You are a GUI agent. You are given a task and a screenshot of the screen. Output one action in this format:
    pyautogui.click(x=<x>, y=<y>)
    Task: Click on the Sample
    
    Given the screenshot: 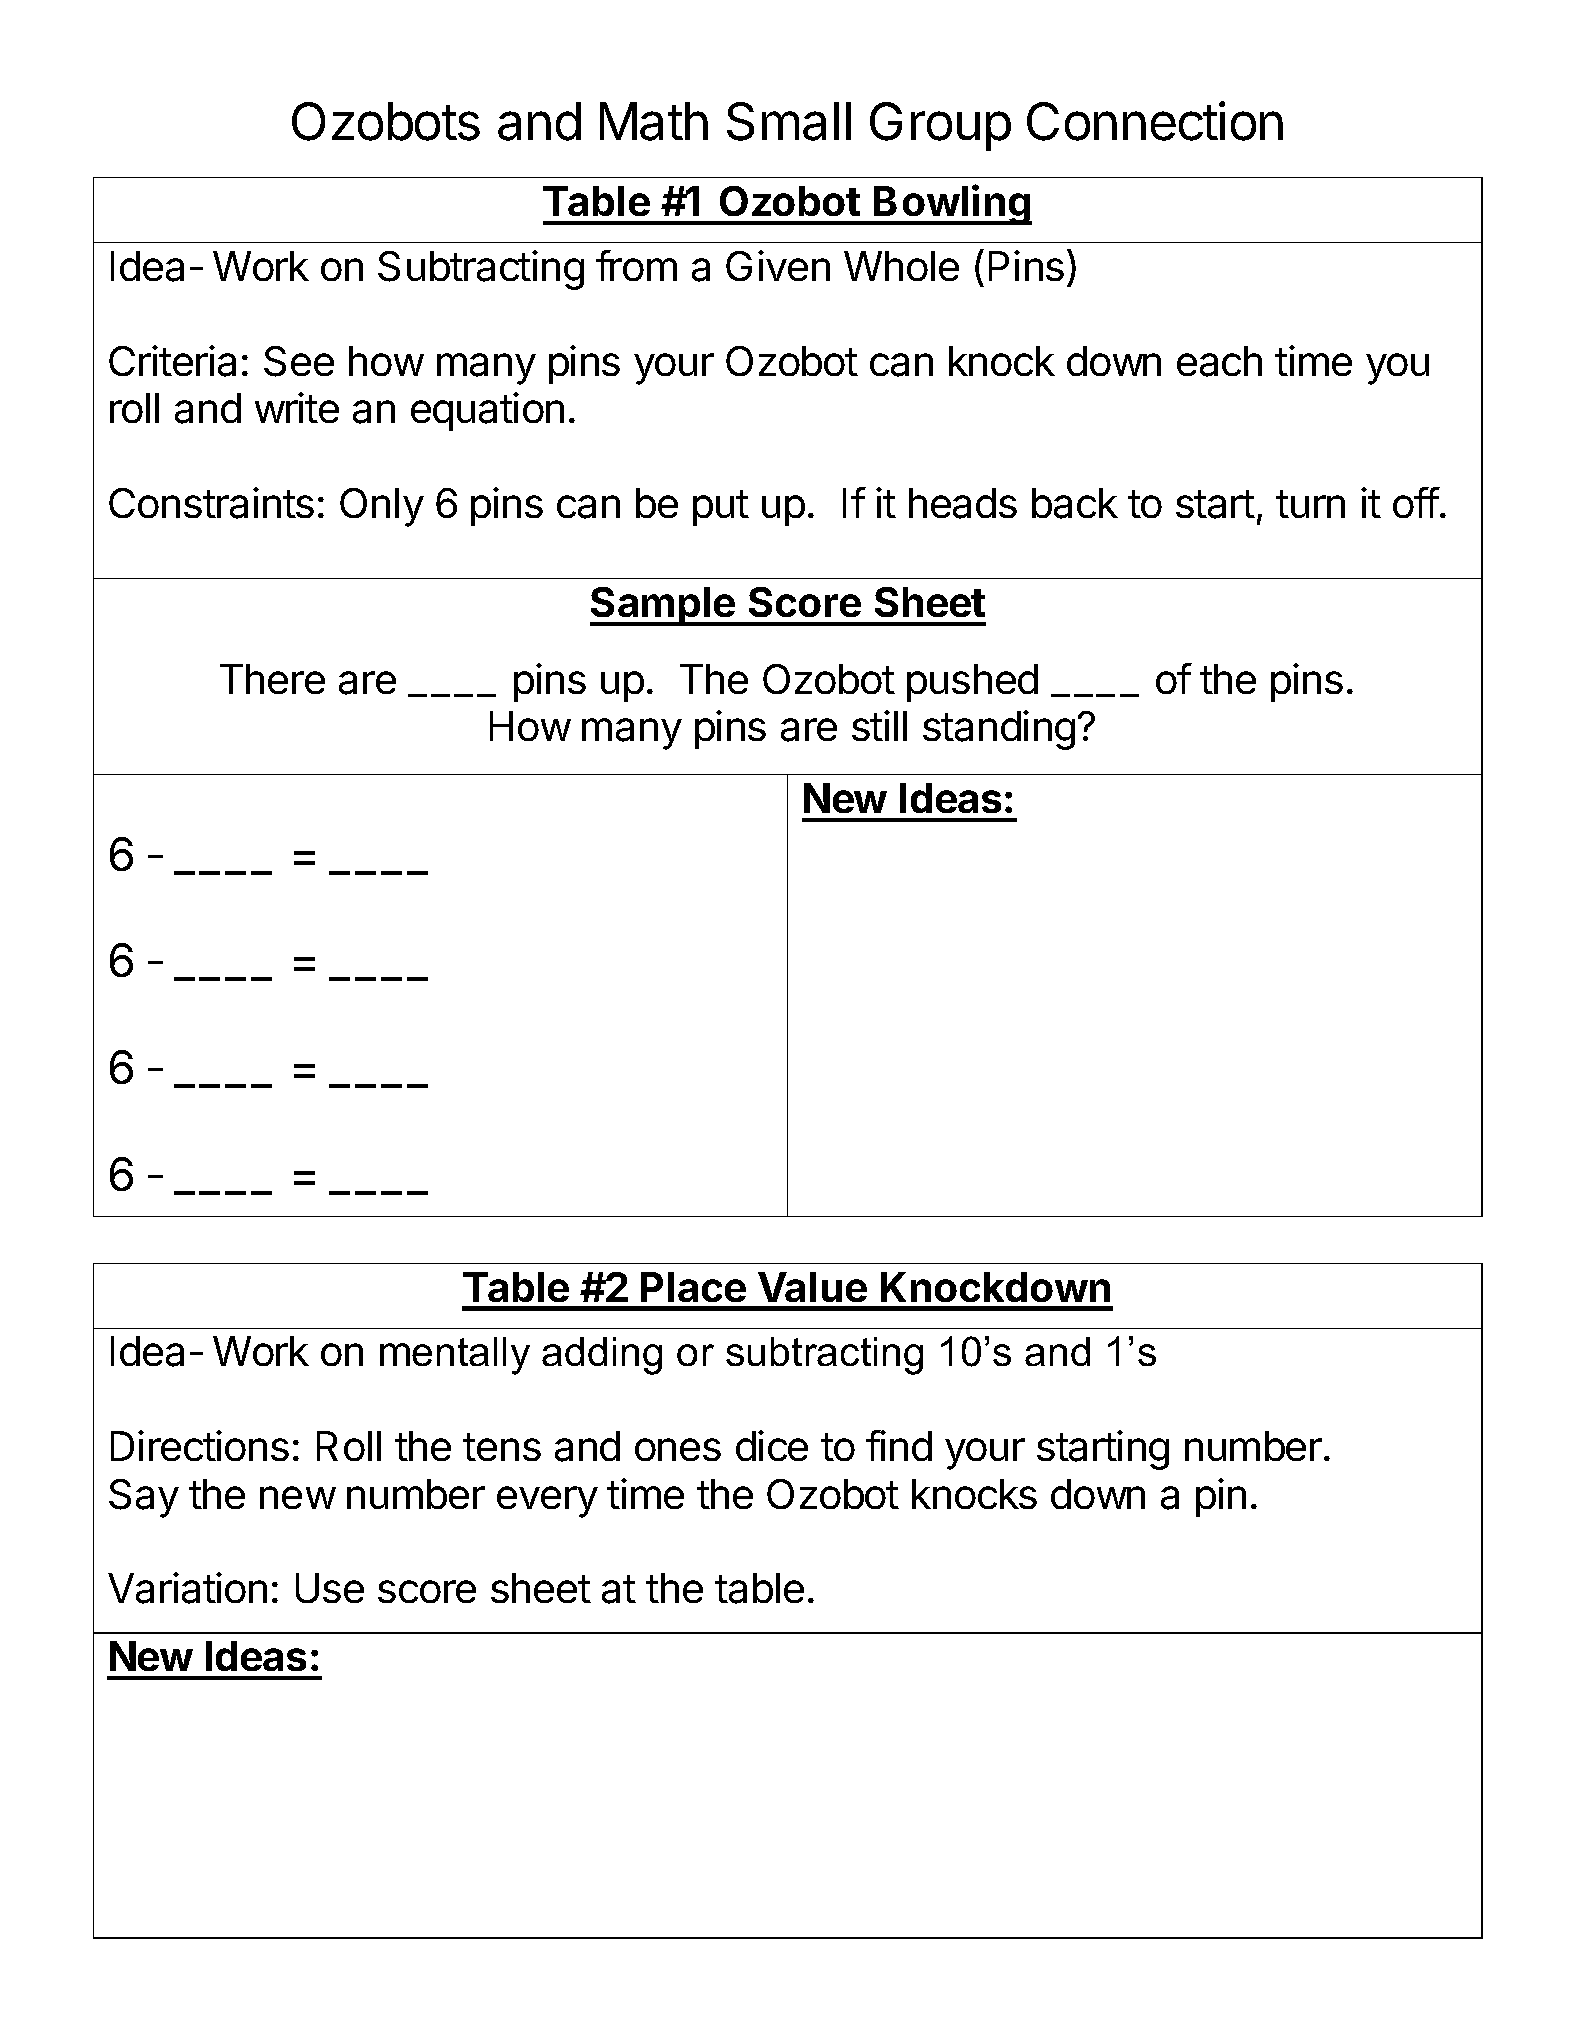 What is the action you would take?
    pyautogui.click(x=663, y=606)
